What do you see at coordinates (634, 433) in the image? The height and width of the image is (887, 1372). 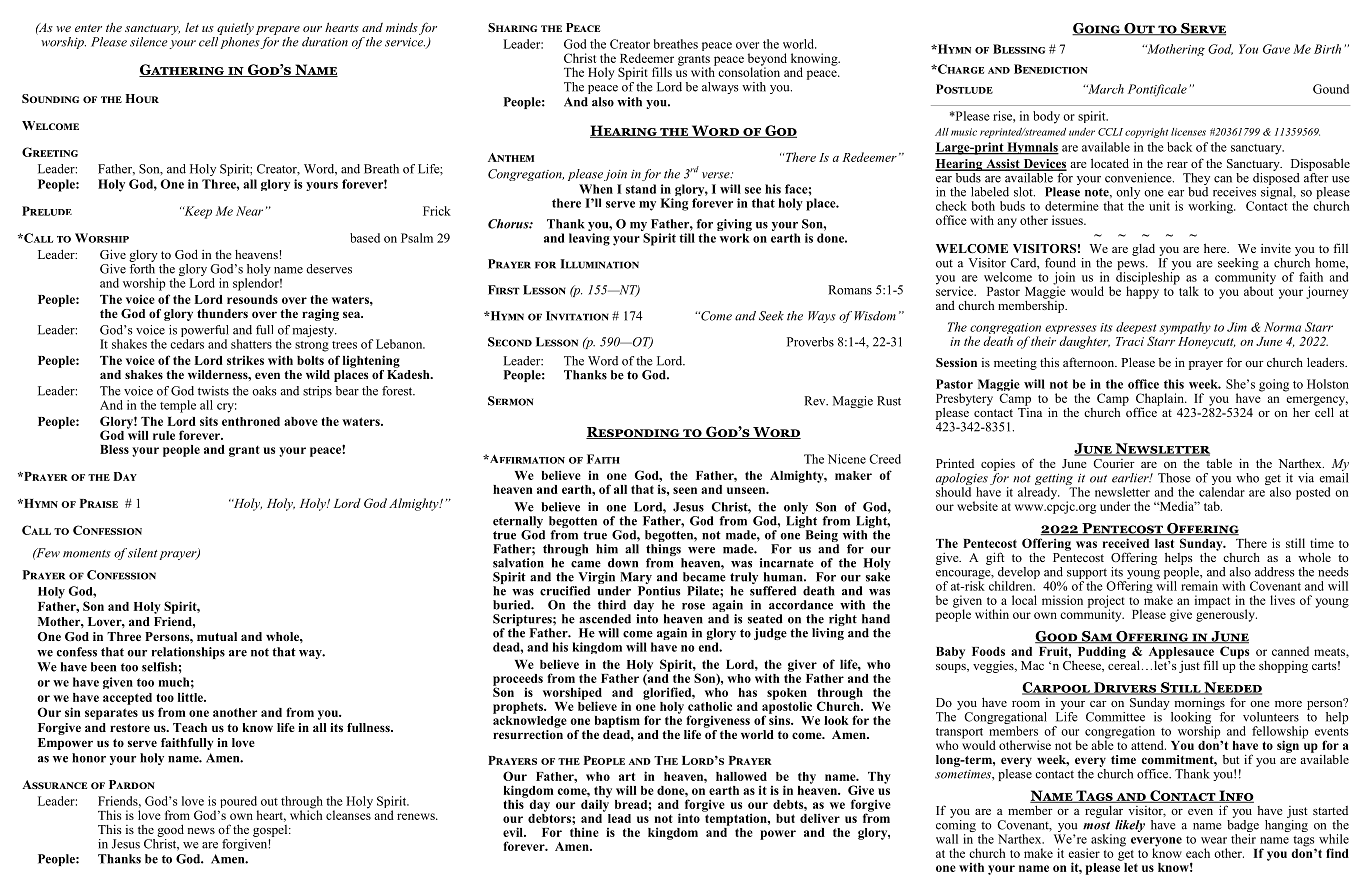 I see `Responding` at bounding box center [634, 433].
